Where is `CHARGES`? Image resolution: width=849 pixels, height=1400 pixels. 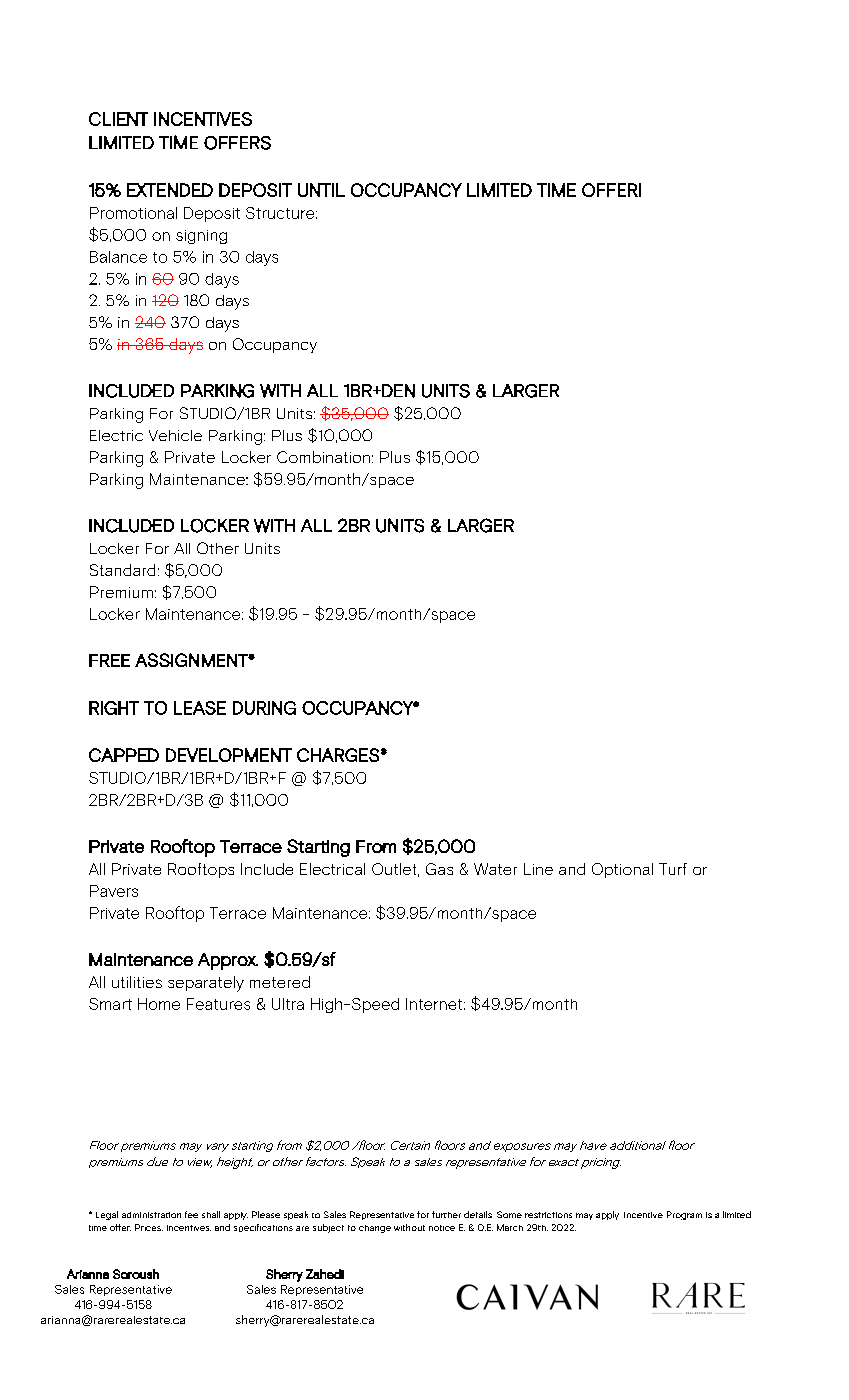
CHARGES is located at coordinates (338, 755).
